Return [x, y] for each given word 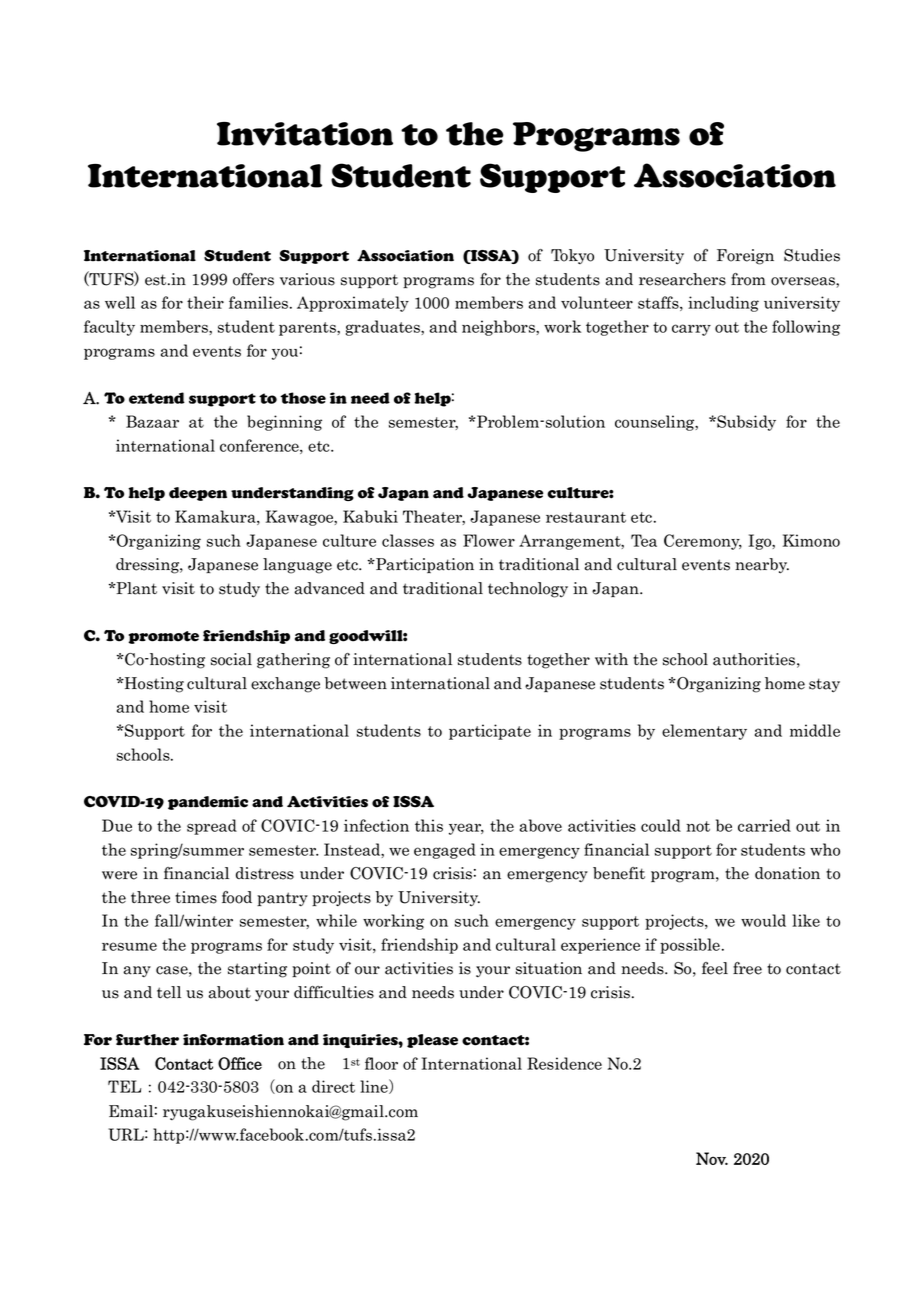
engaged [445, 851]
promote [164, 637]
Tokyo [572, 256]
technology [528, 590]
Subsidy [745, 423]
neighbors [499, 328]
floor [381, 1063]
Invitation [305, 134]
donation [787, 873]
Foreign [745, 257]
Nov [712, 1158]
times [196, 897]
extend [157, 398]
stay [824, 685]
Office [240, 1063]
